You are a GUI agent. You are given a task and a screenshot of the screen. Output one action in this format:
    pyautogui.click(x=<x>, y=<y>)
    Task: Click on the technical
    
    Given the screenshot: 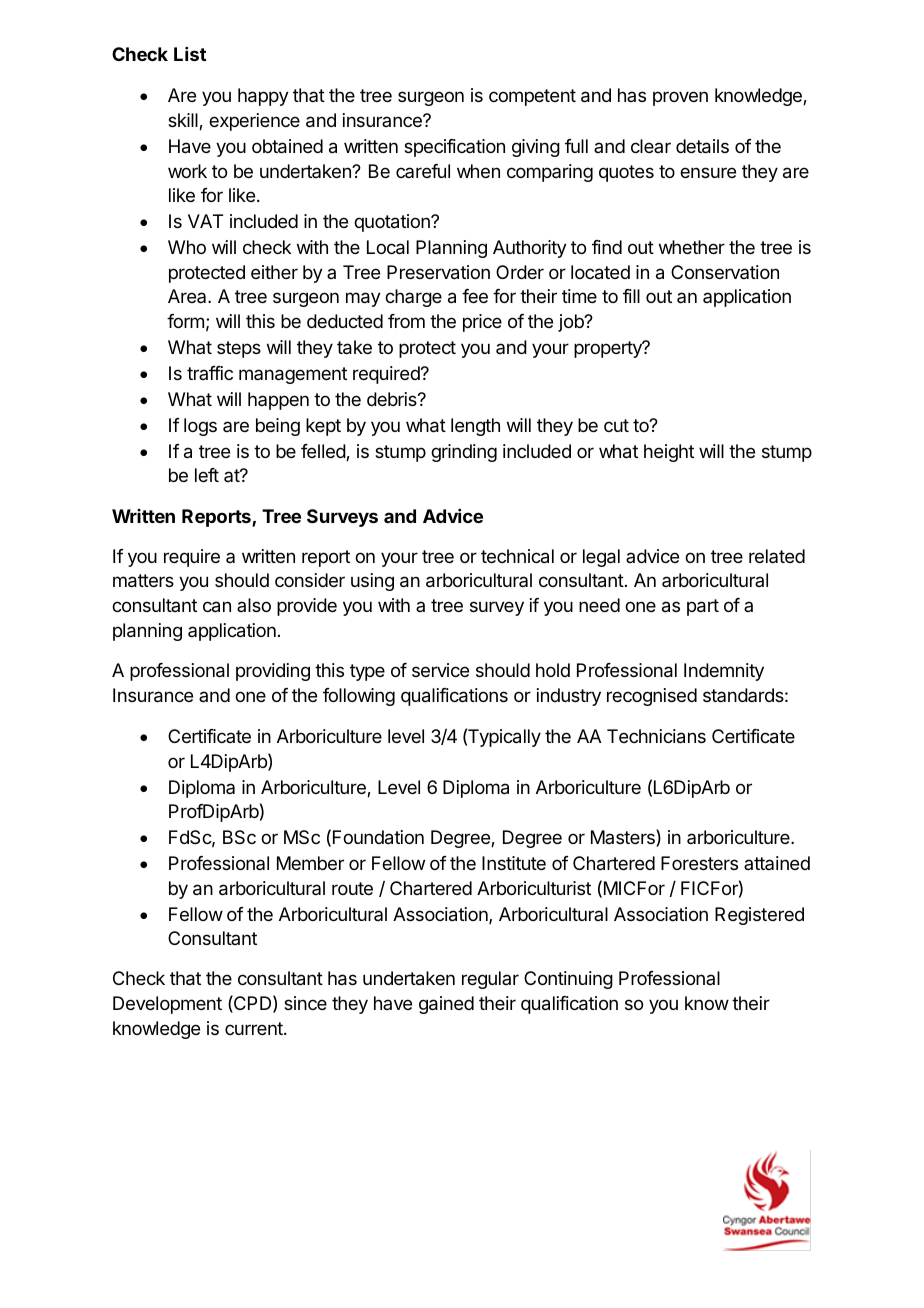 What is the action you would take?
    pyautogui.click(x=517, y=556)
